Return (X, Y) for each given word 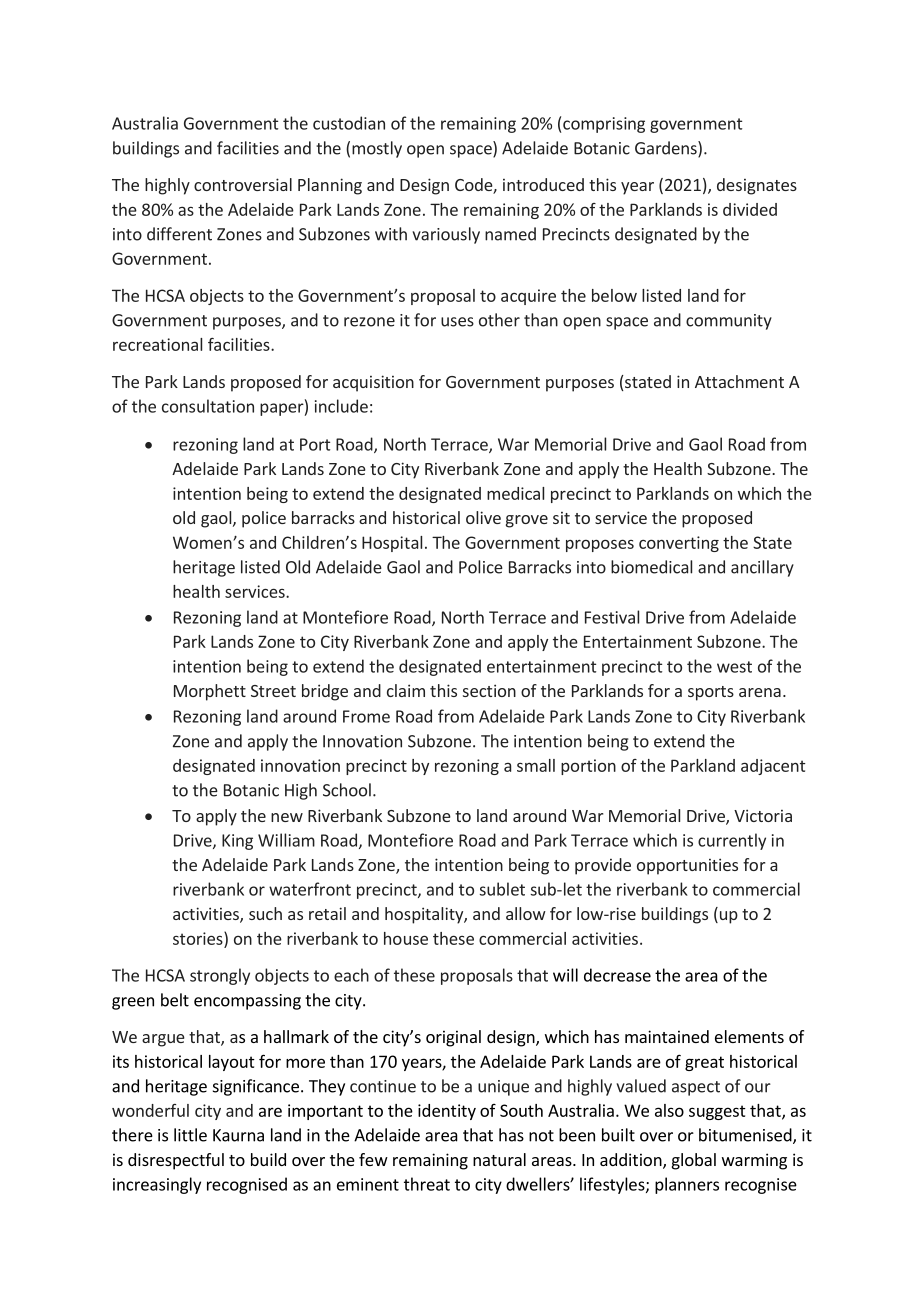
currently (732, 841)
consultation (208, 406)
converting (679, 544)
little (190, 1135)
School (347, 790)
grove (527, 521)
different (179, 234)
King (237, 842)
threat (427, 1184)
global (694, 1161)
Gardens (667, 149)
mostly (377, 149)
